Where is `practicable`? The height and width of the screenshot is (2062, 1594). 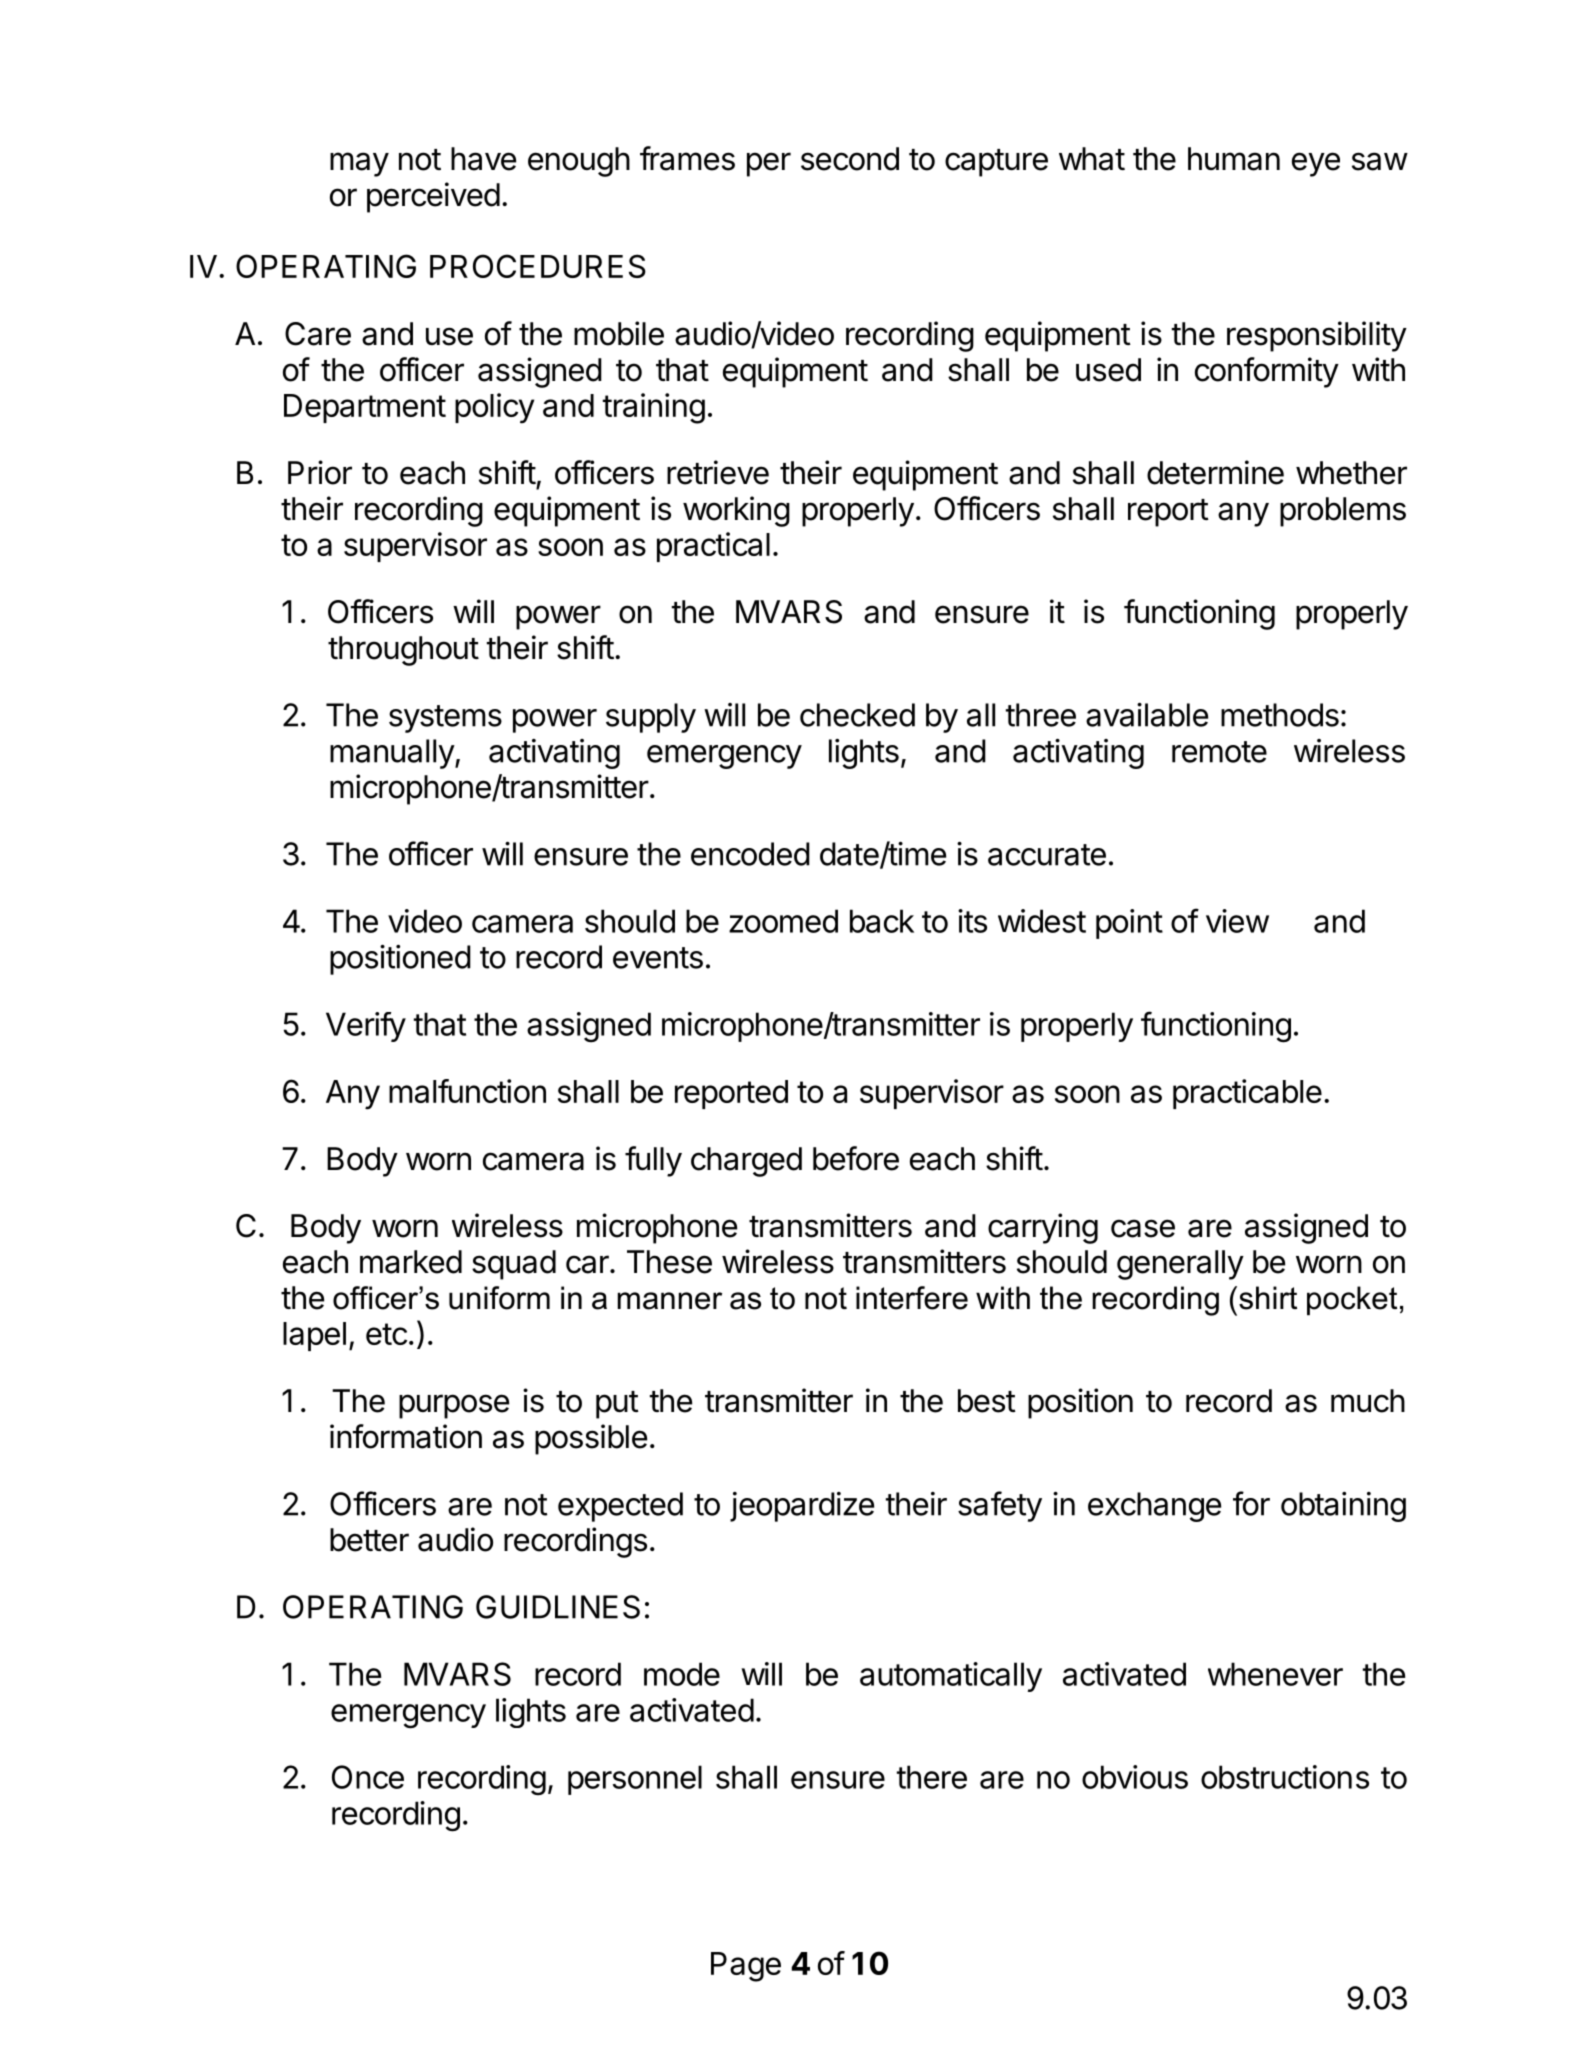 practicable is located at coordinates (1247, 1094).
